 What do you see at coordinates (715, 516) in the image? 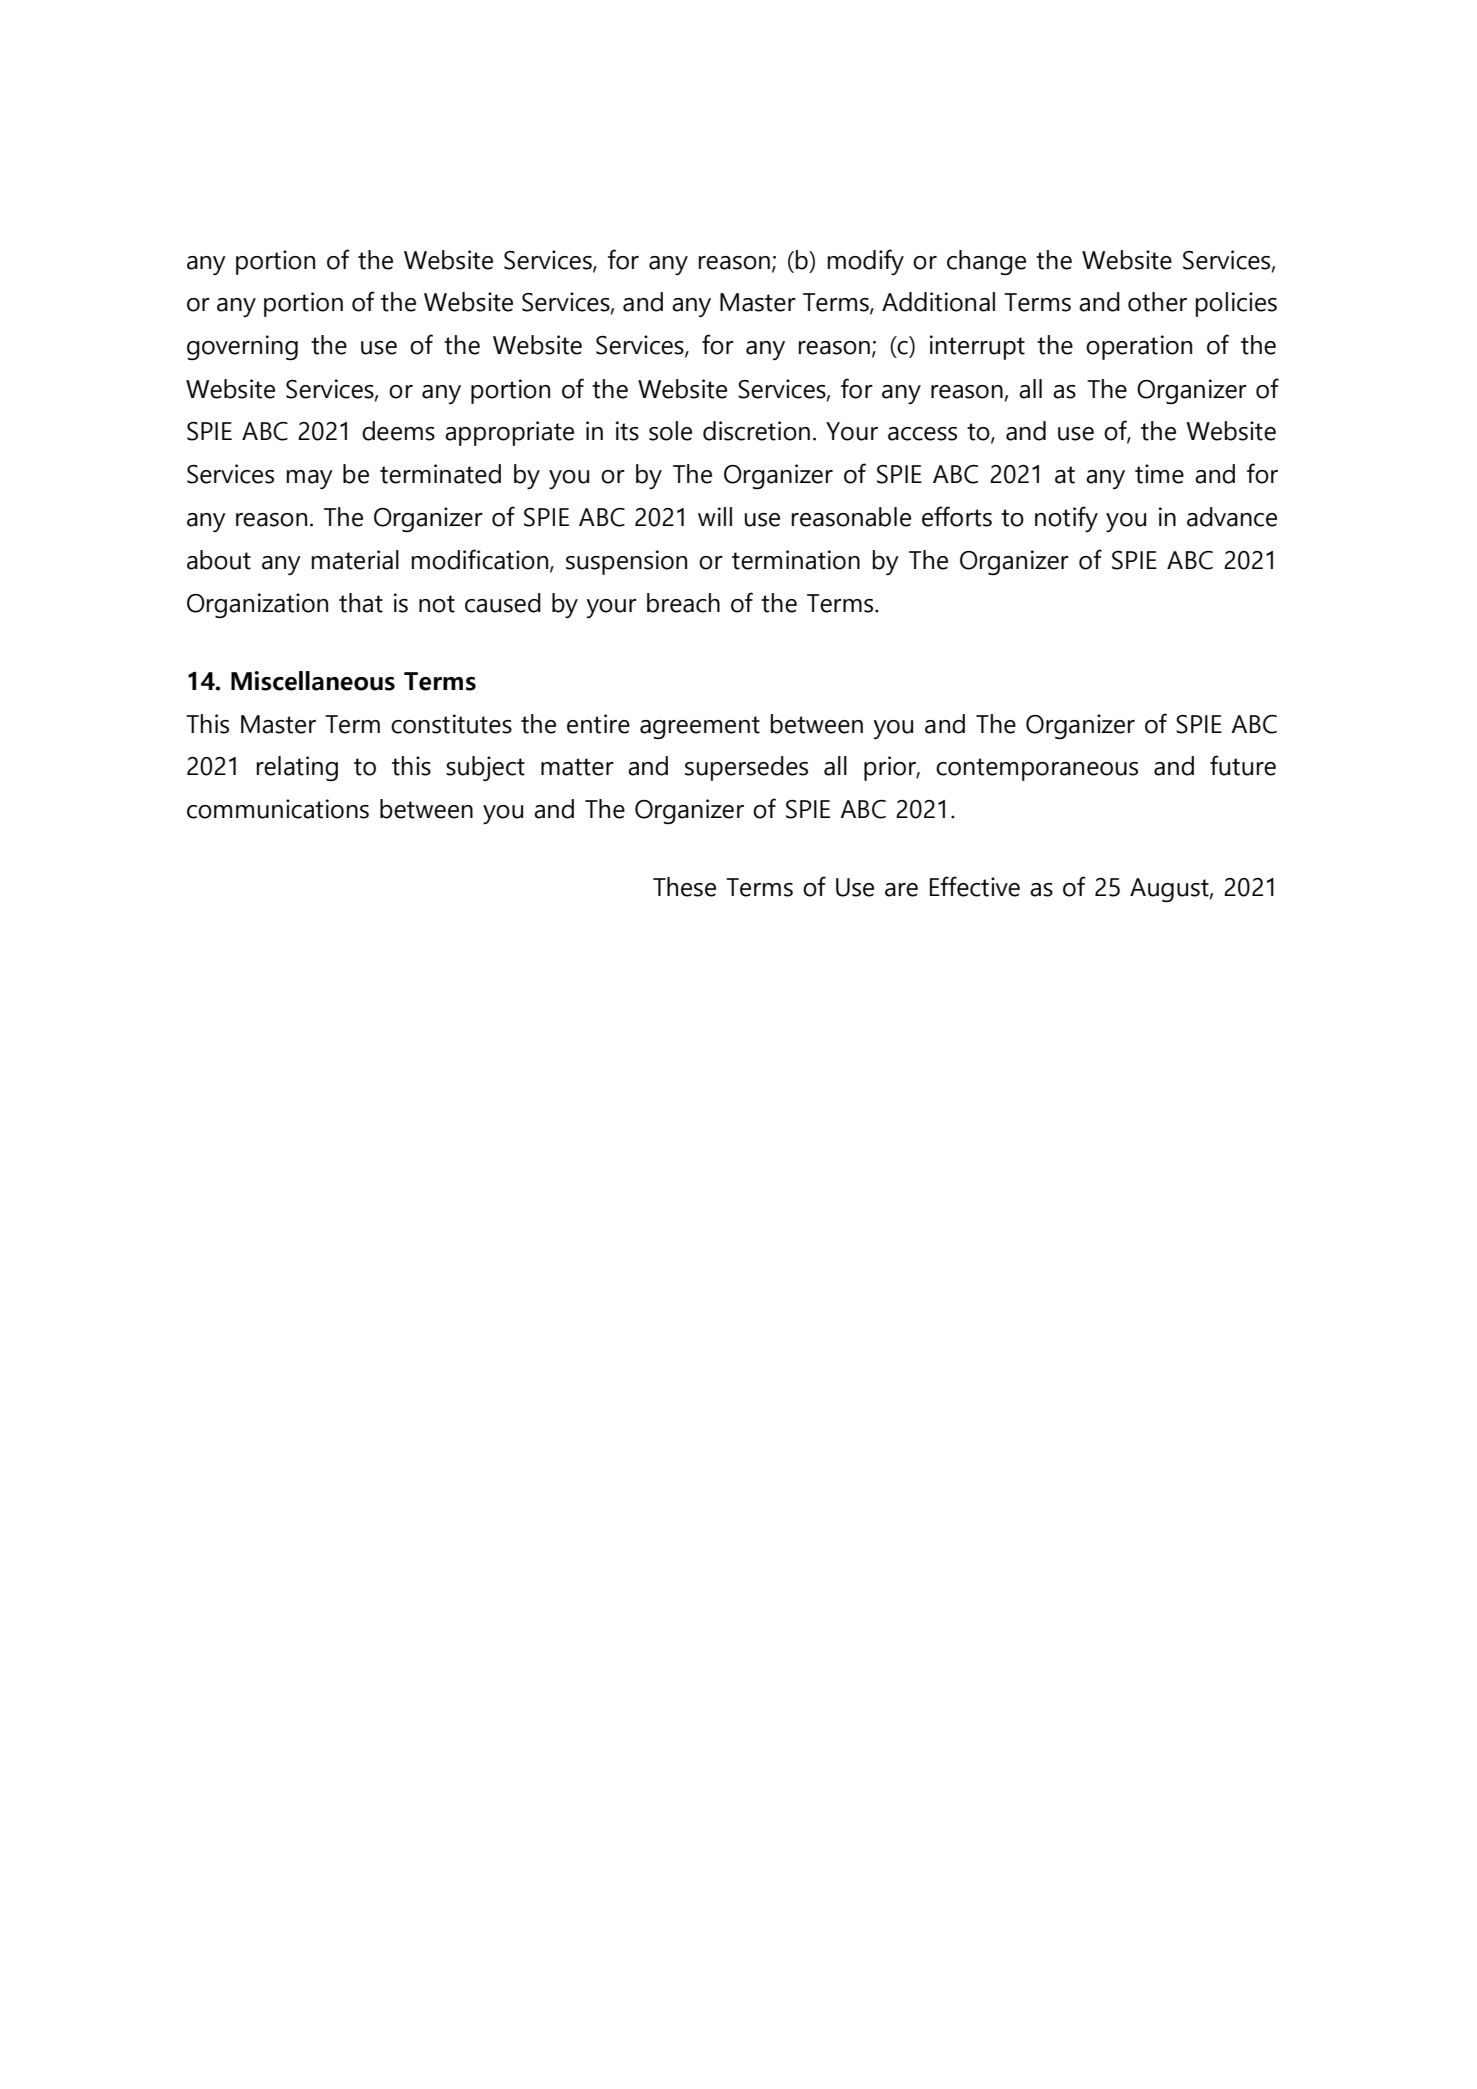
I see `will` at bounding box center [715, 516].
